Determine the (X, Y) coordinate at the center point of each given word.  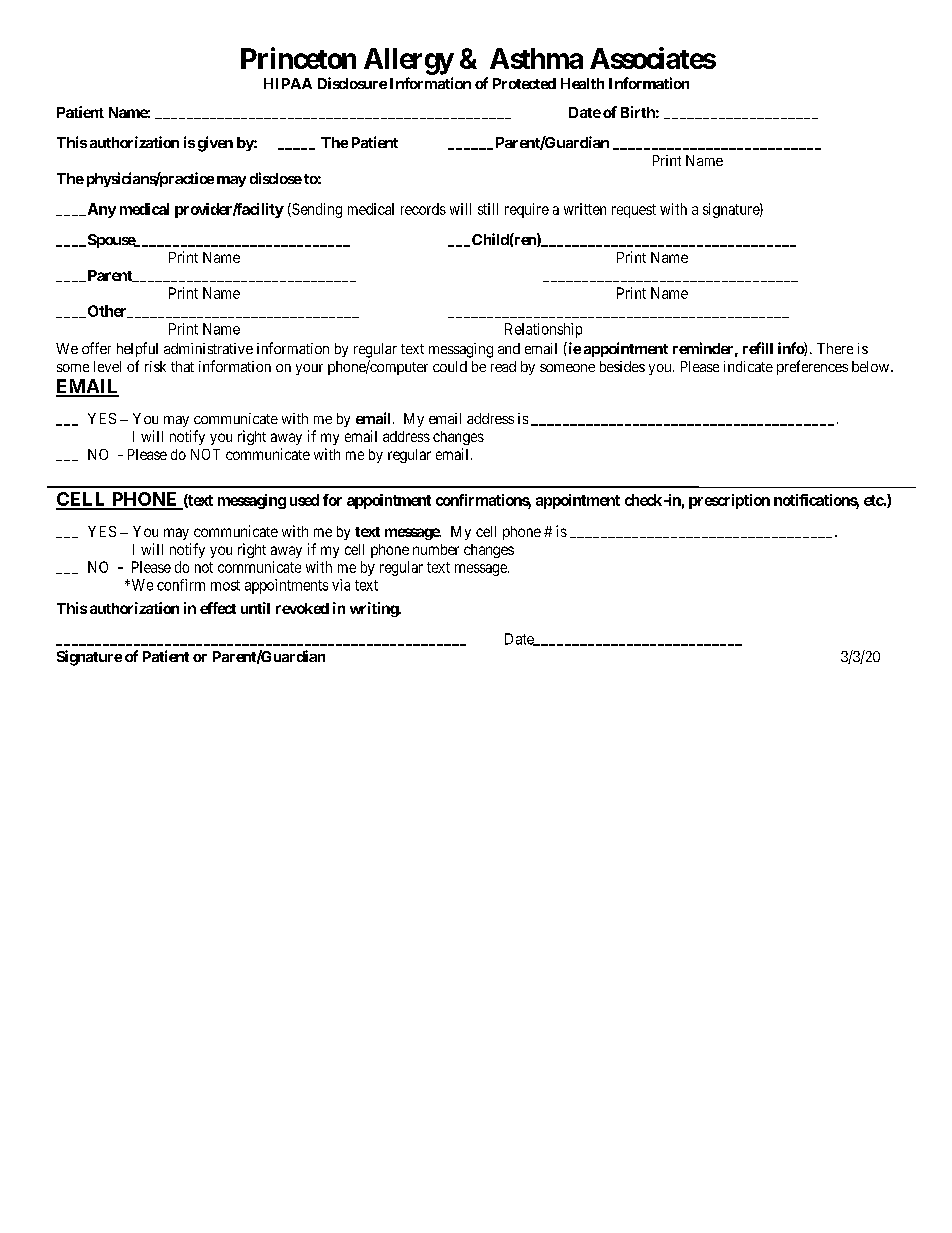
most (225, 585)
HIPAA (288, 83)
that (182, 366)
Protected (524, 83)
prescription (729, 501)
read (503, 366)
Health (582, 83)
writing (375, 609)
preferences (812, 367)
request (634, 211)
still (488, 209)
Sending (316, 210)
